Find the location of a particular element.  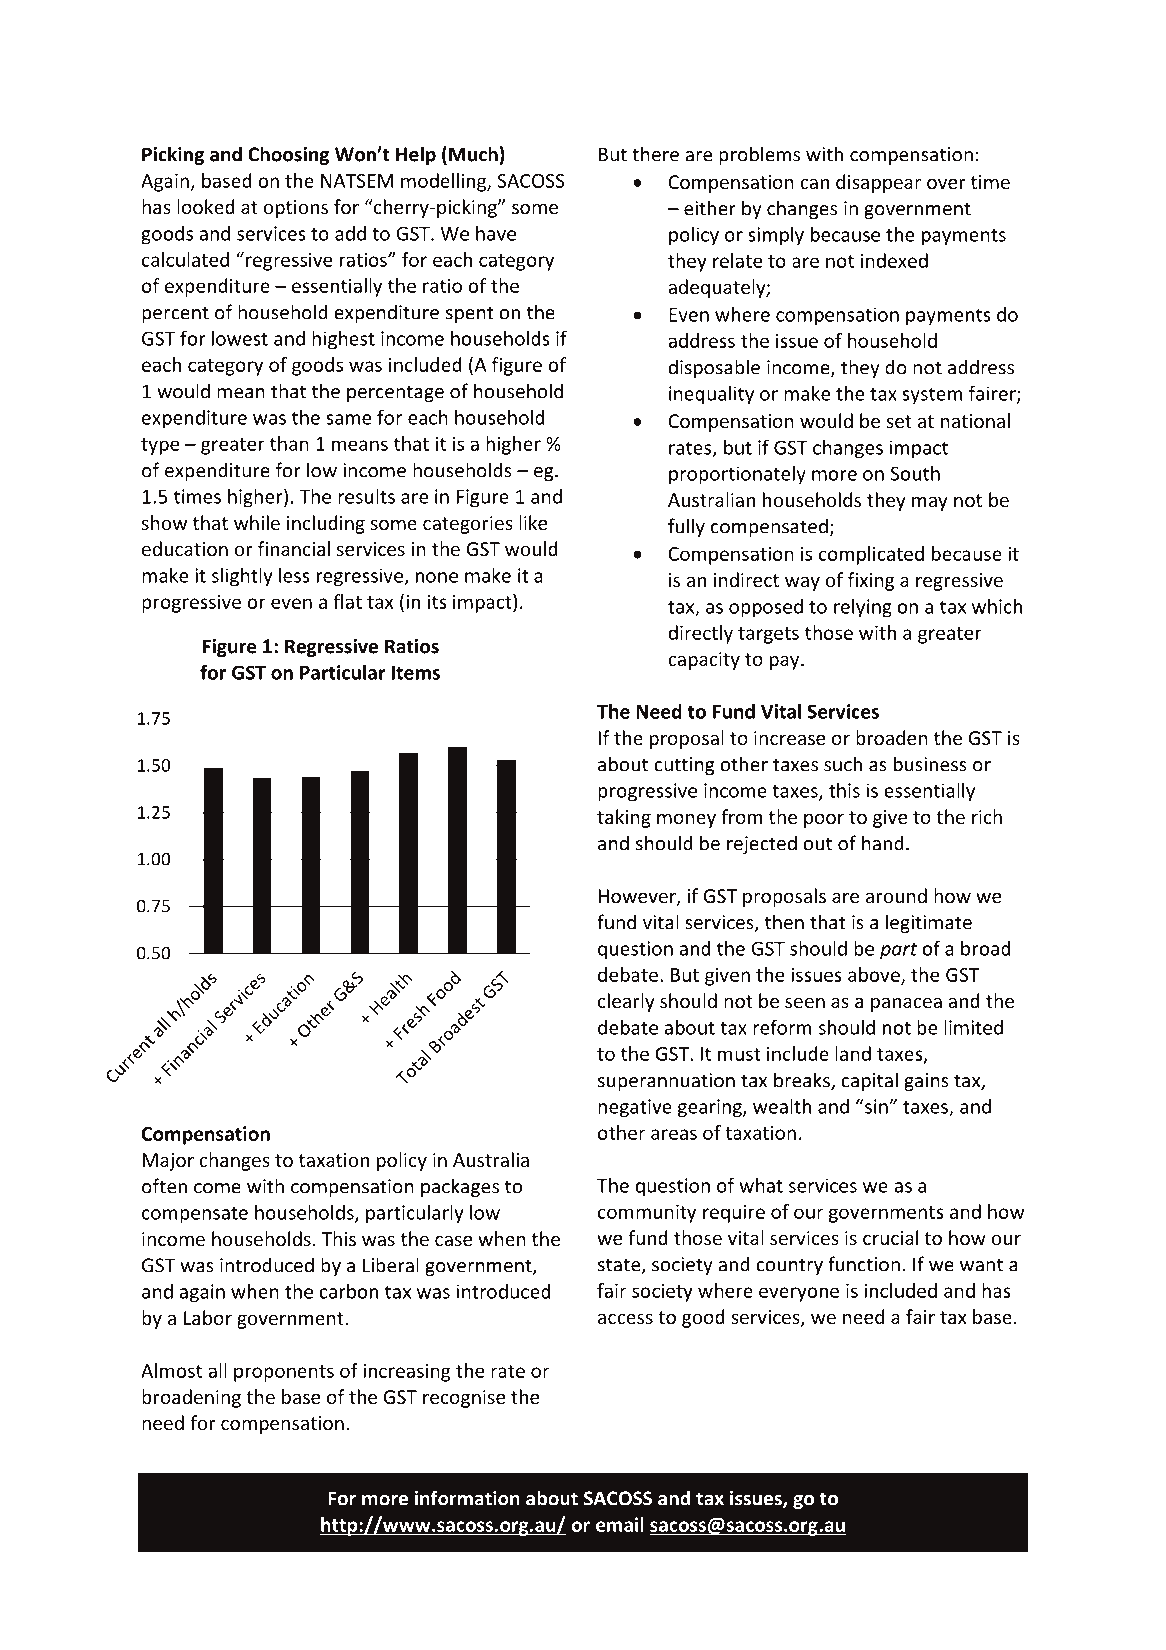

hand is located at coordinates (883, 843).
